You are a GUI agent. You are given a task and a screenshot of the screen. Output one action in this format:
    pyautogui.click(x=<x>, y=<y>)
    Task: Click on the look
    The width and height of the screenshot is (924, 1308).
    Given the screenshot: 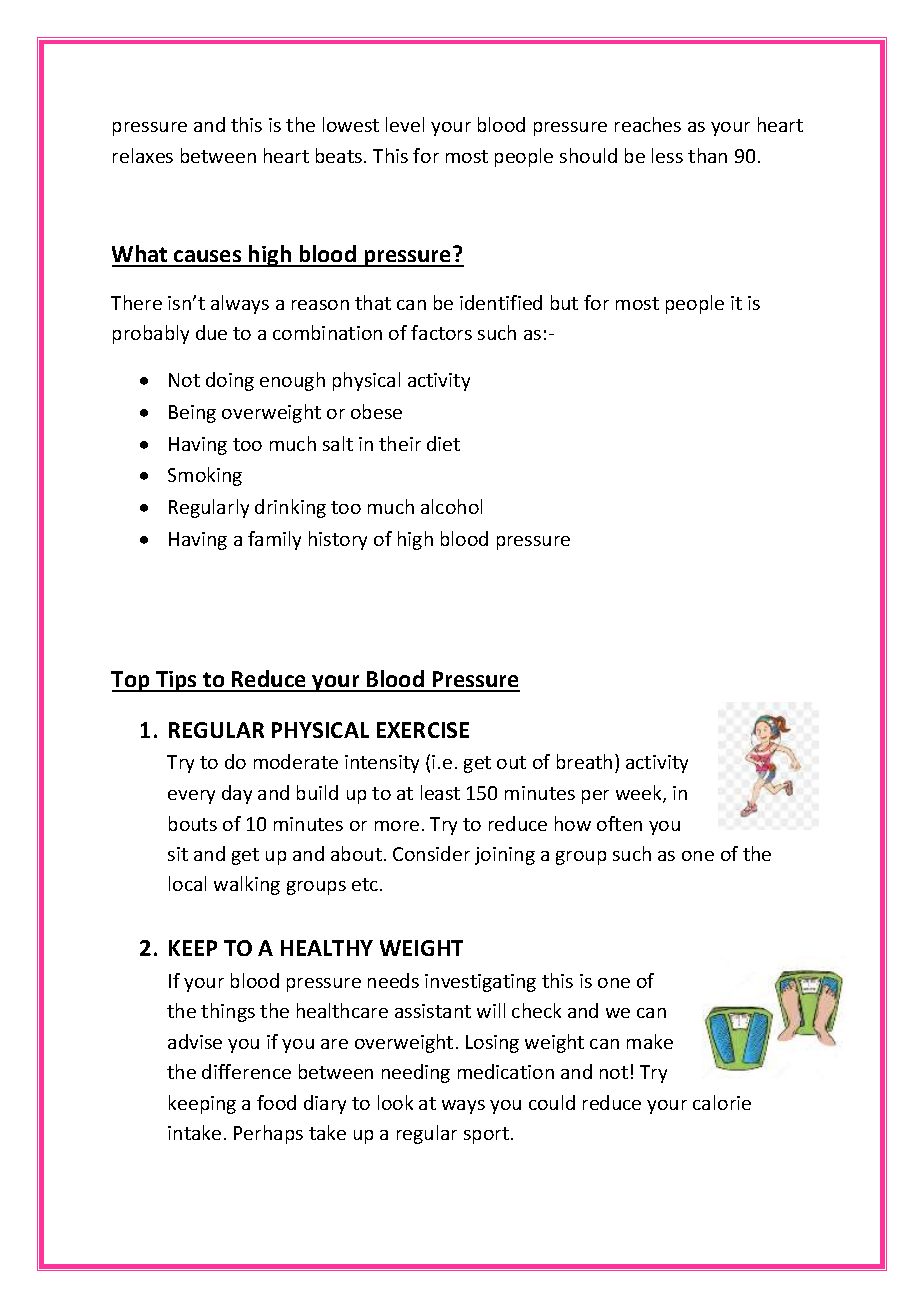 What is the action you would take?
    pyautogui.click(x=395, y=1102)
